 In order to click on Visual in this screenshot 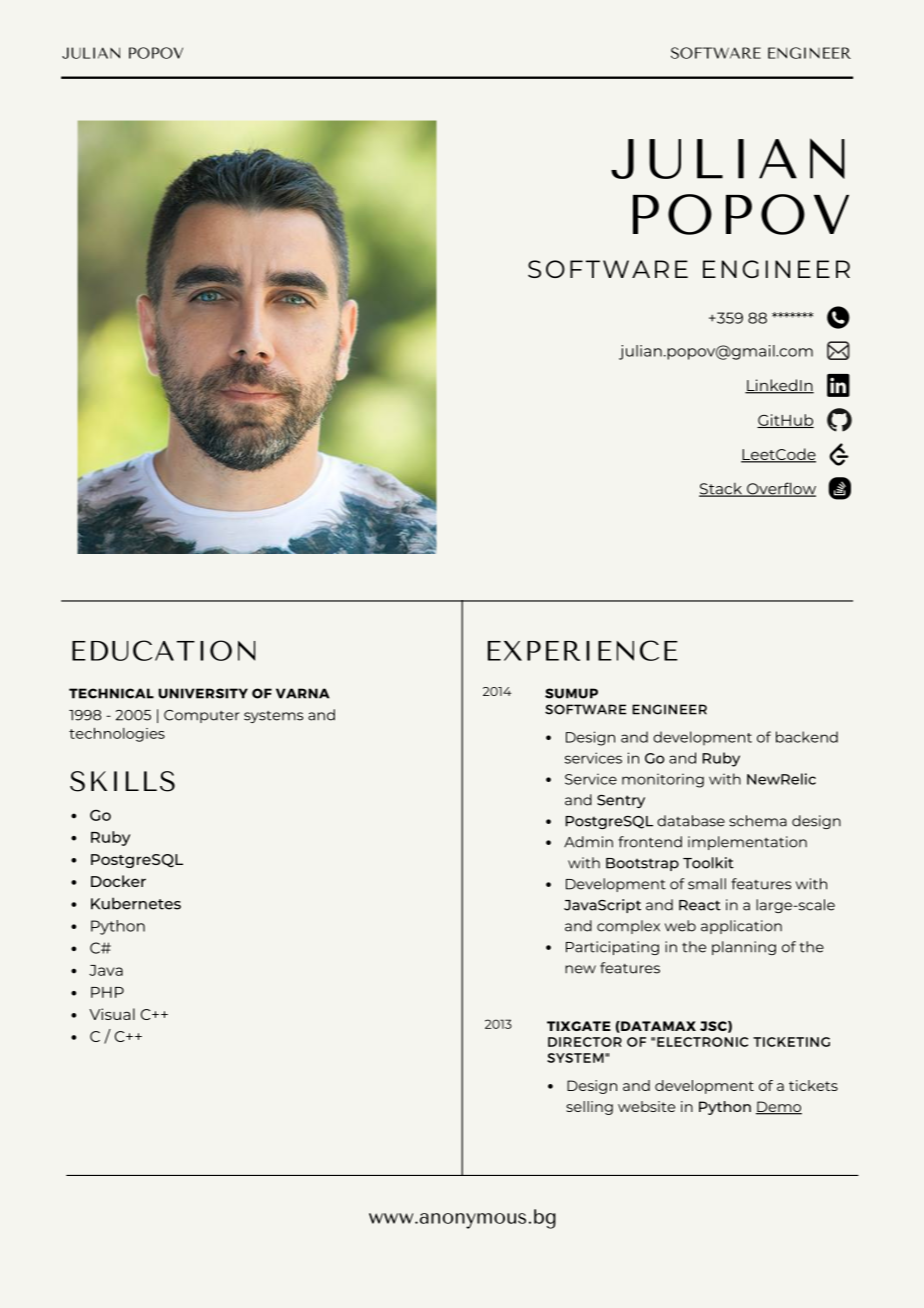, I will do `click(112, 1014)`.
